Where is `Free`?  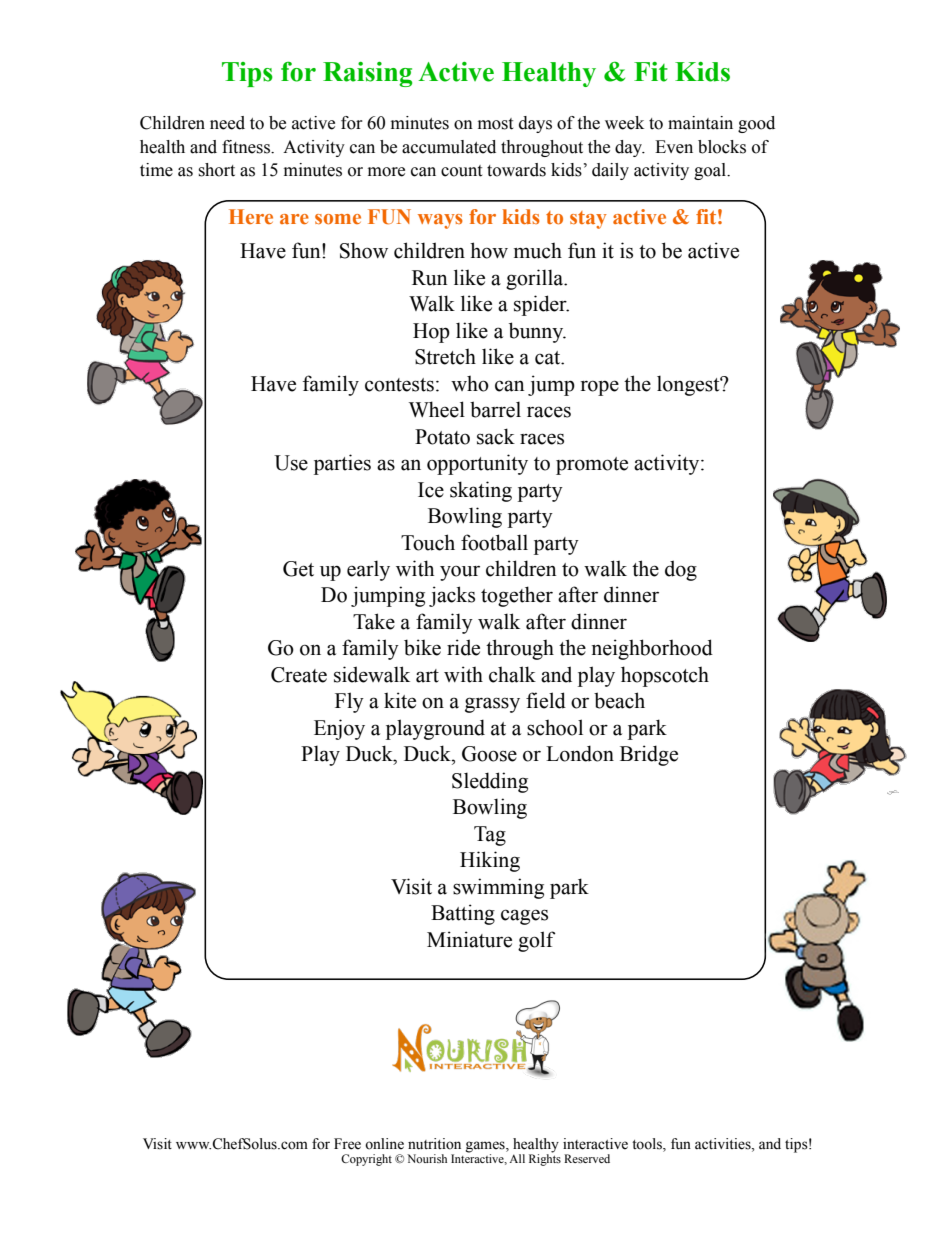 Free is located at coordinates (347, 1144).
